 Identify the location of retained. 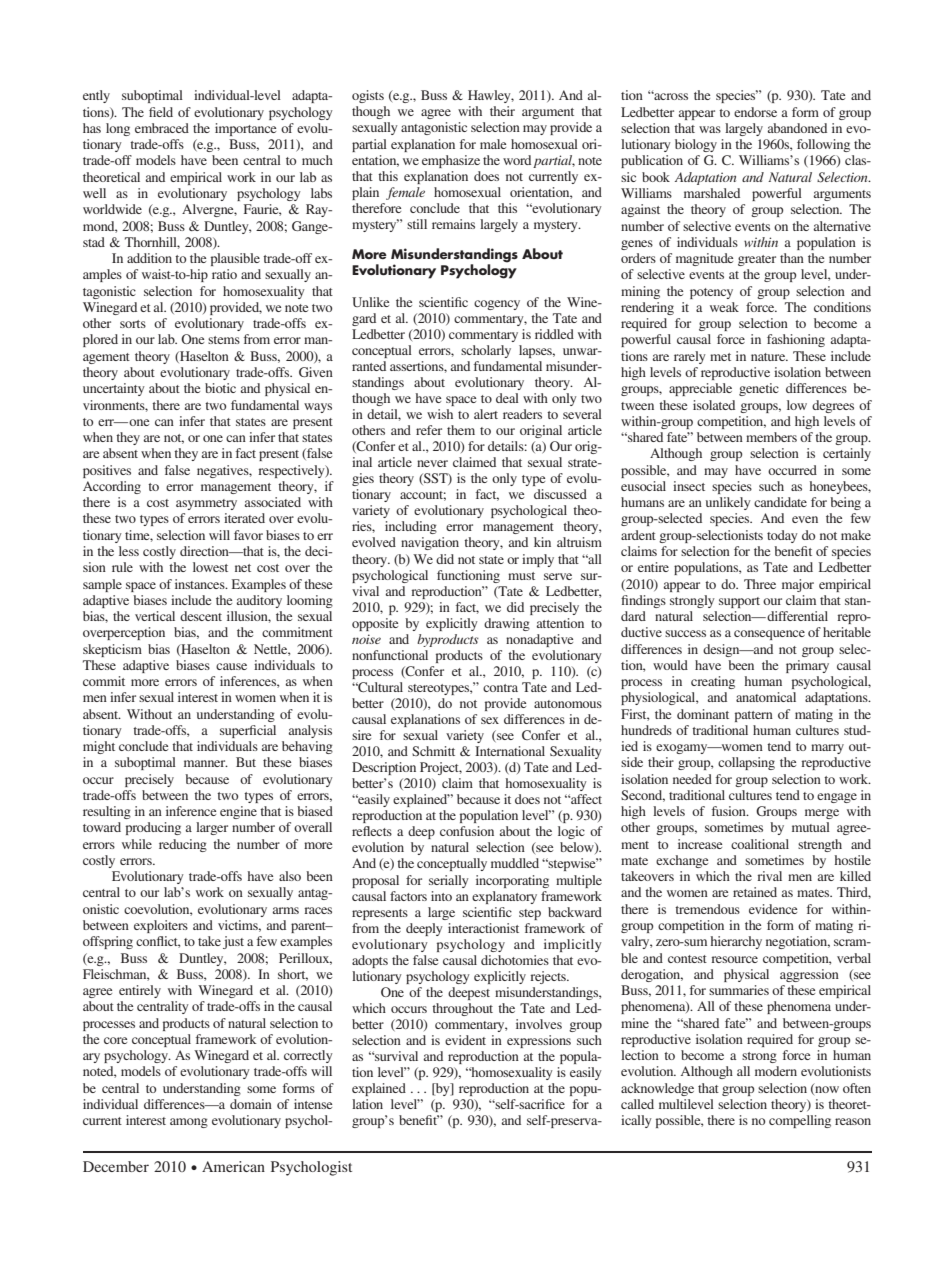
(755, 892).
